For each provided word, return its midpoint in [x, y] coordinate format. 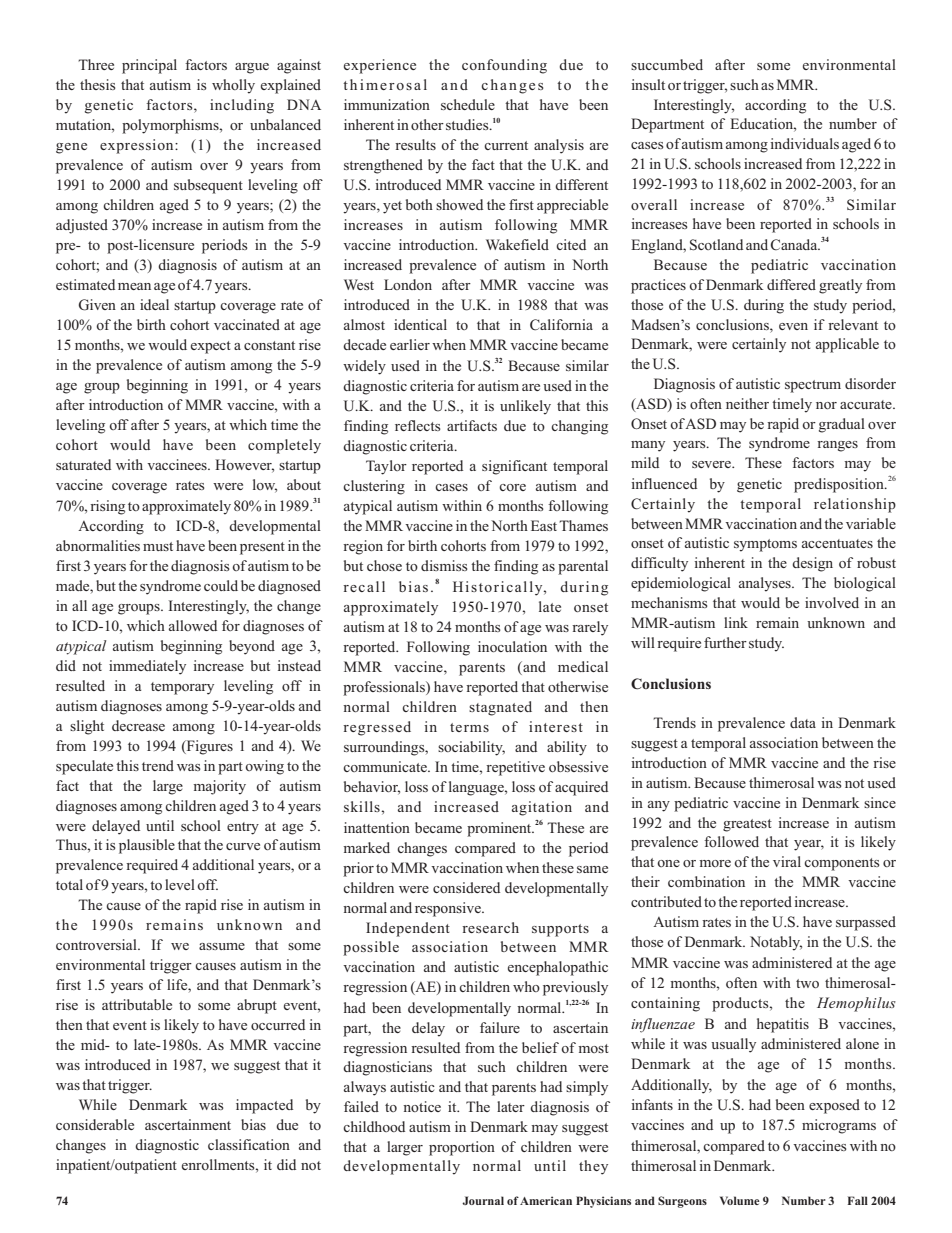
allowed [193, 625]
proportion [462, 1148]
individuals [804, 143]
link [736, 622]
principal [149, 66]
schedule [468, 104]
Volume [740, 1200]
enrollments [219, 1164]
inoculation [512, 646]
